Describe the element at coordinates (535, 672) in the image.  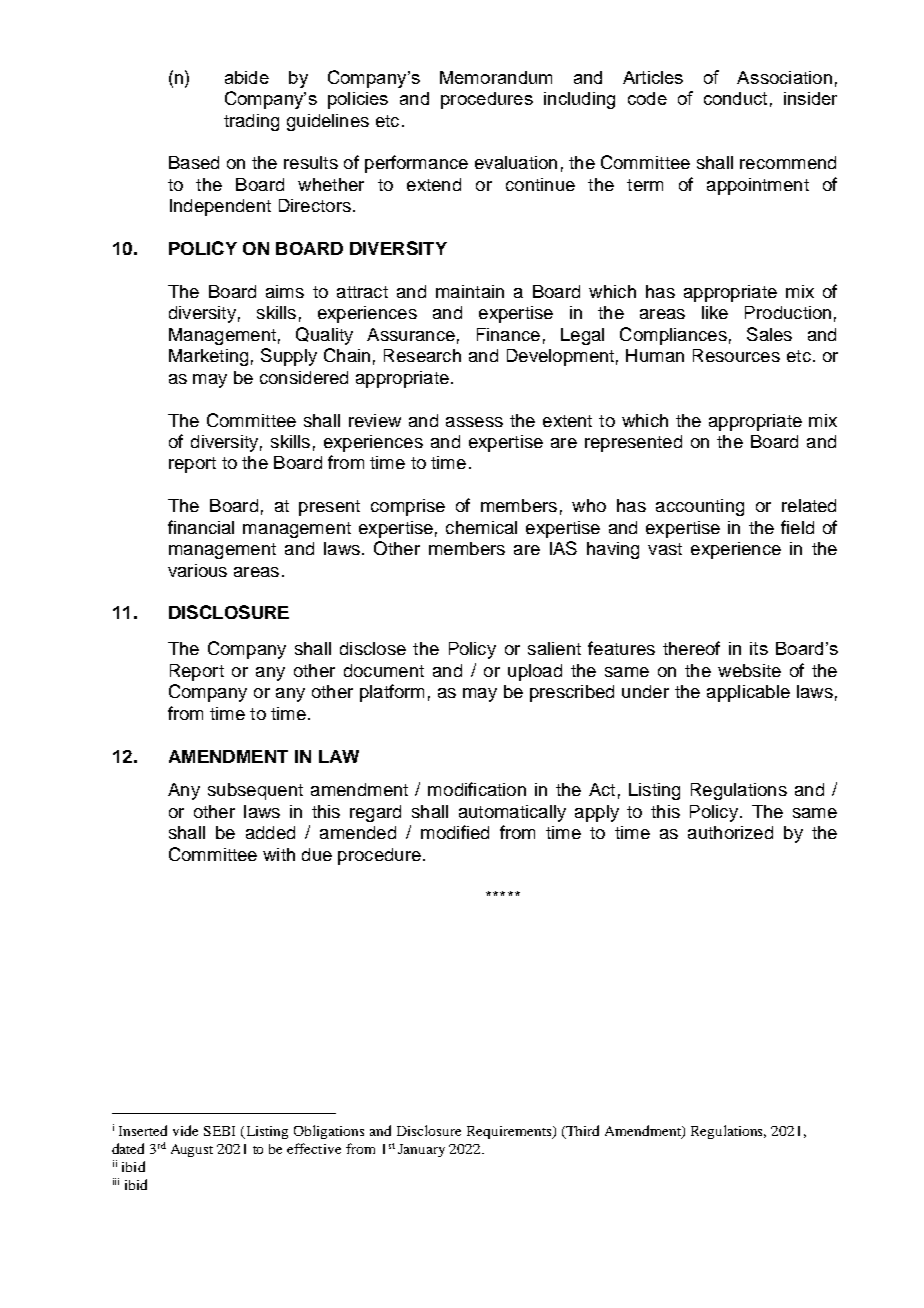
I see `upload` at that location.
